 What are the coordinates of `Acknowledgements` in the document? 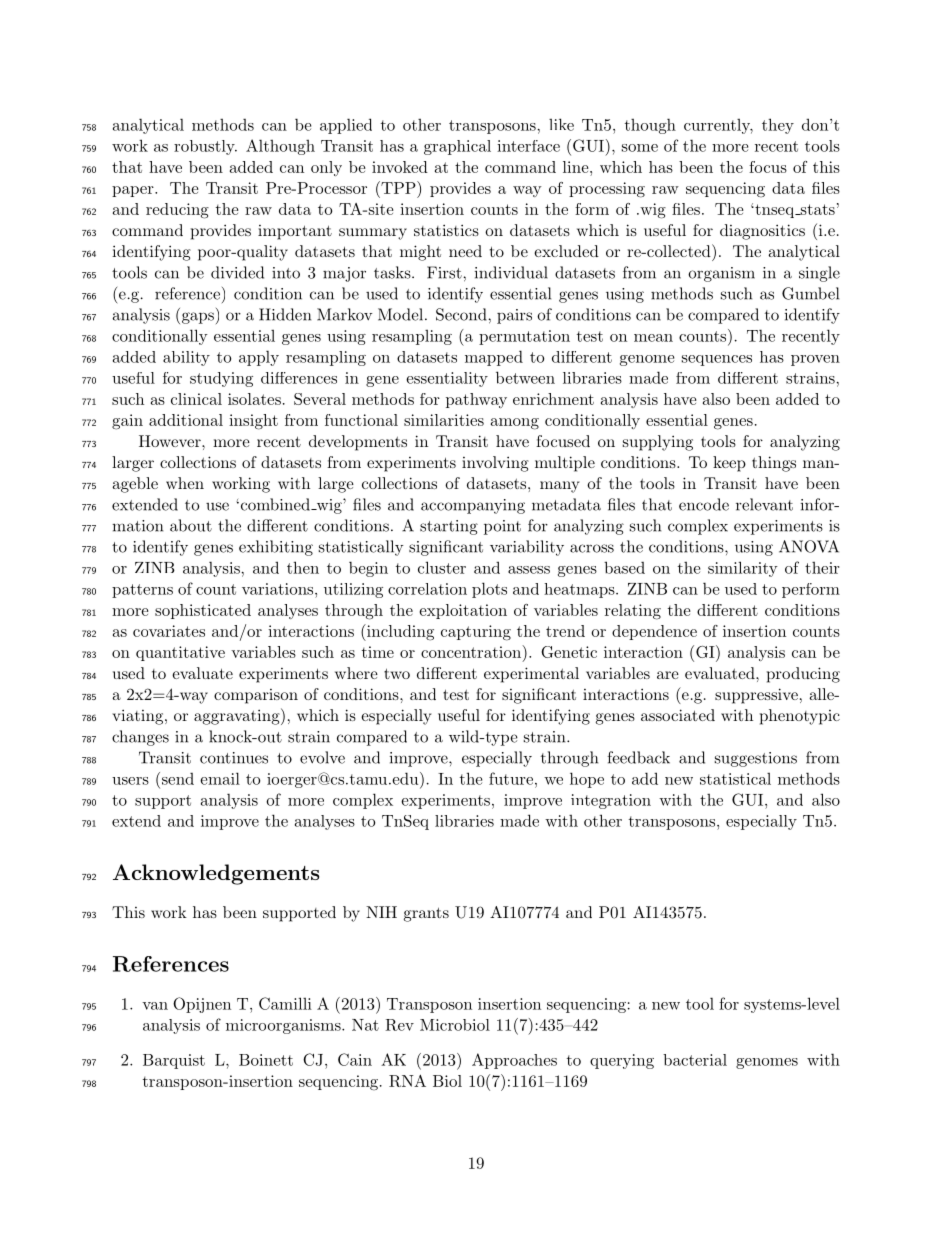 It's located at (216, 874).
